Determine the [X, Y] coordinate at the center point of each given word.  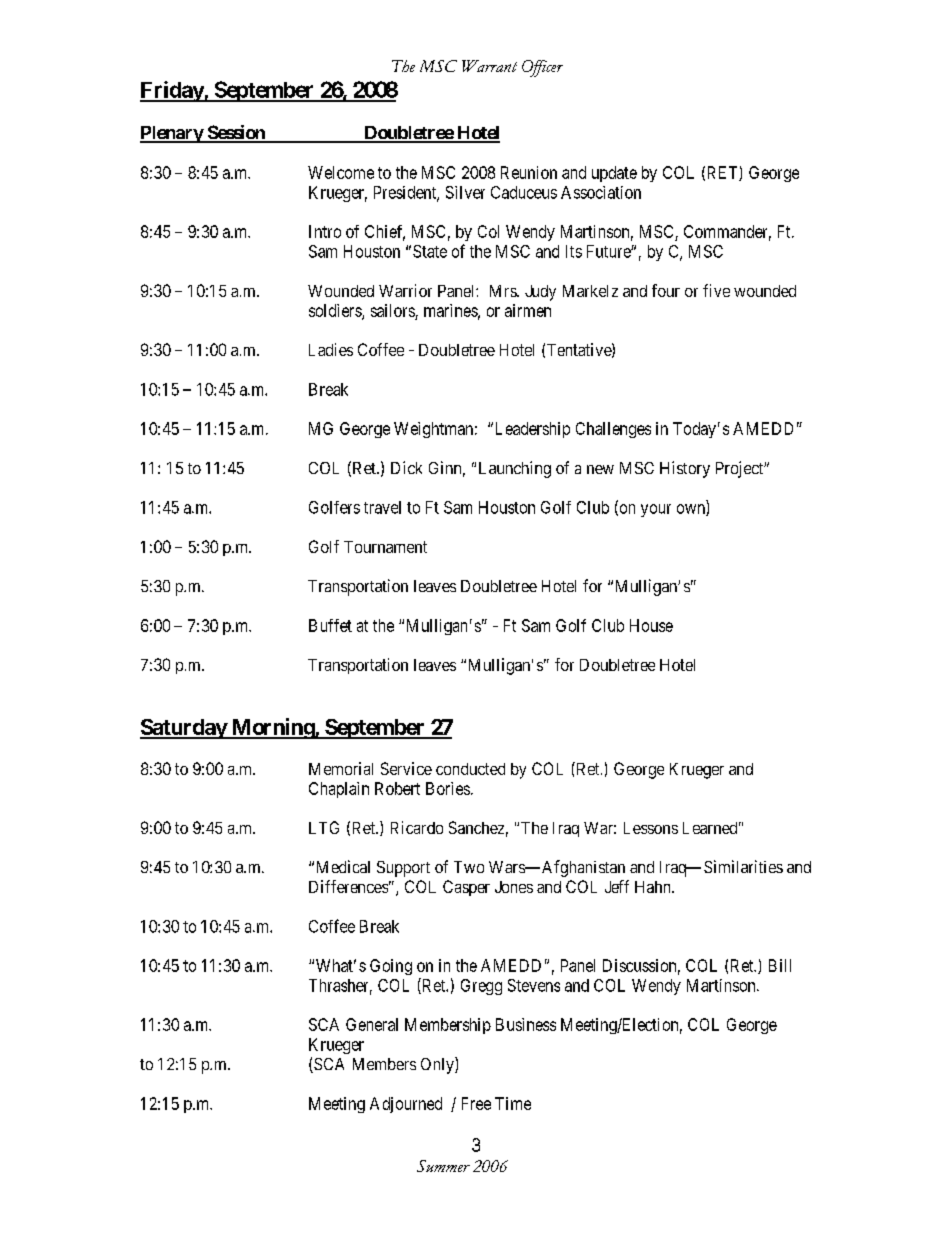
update [614, 174]
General [372, 1024]
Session [236, 133]
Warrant [489, 66]
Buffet [330, 625]
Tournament [385, 547]
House [651, 625]
